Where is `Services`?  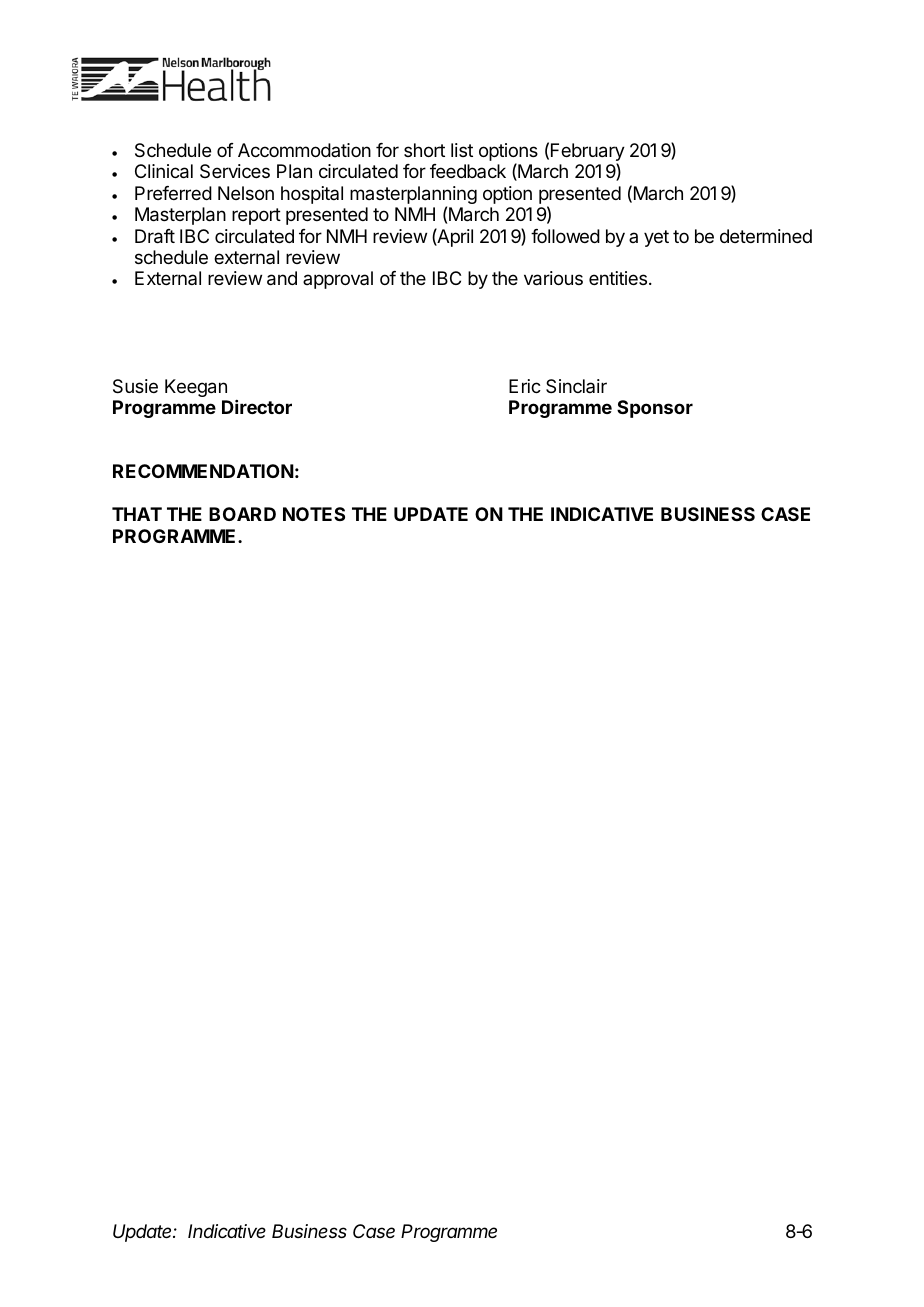
Services is located at coordinates (235, 171).
